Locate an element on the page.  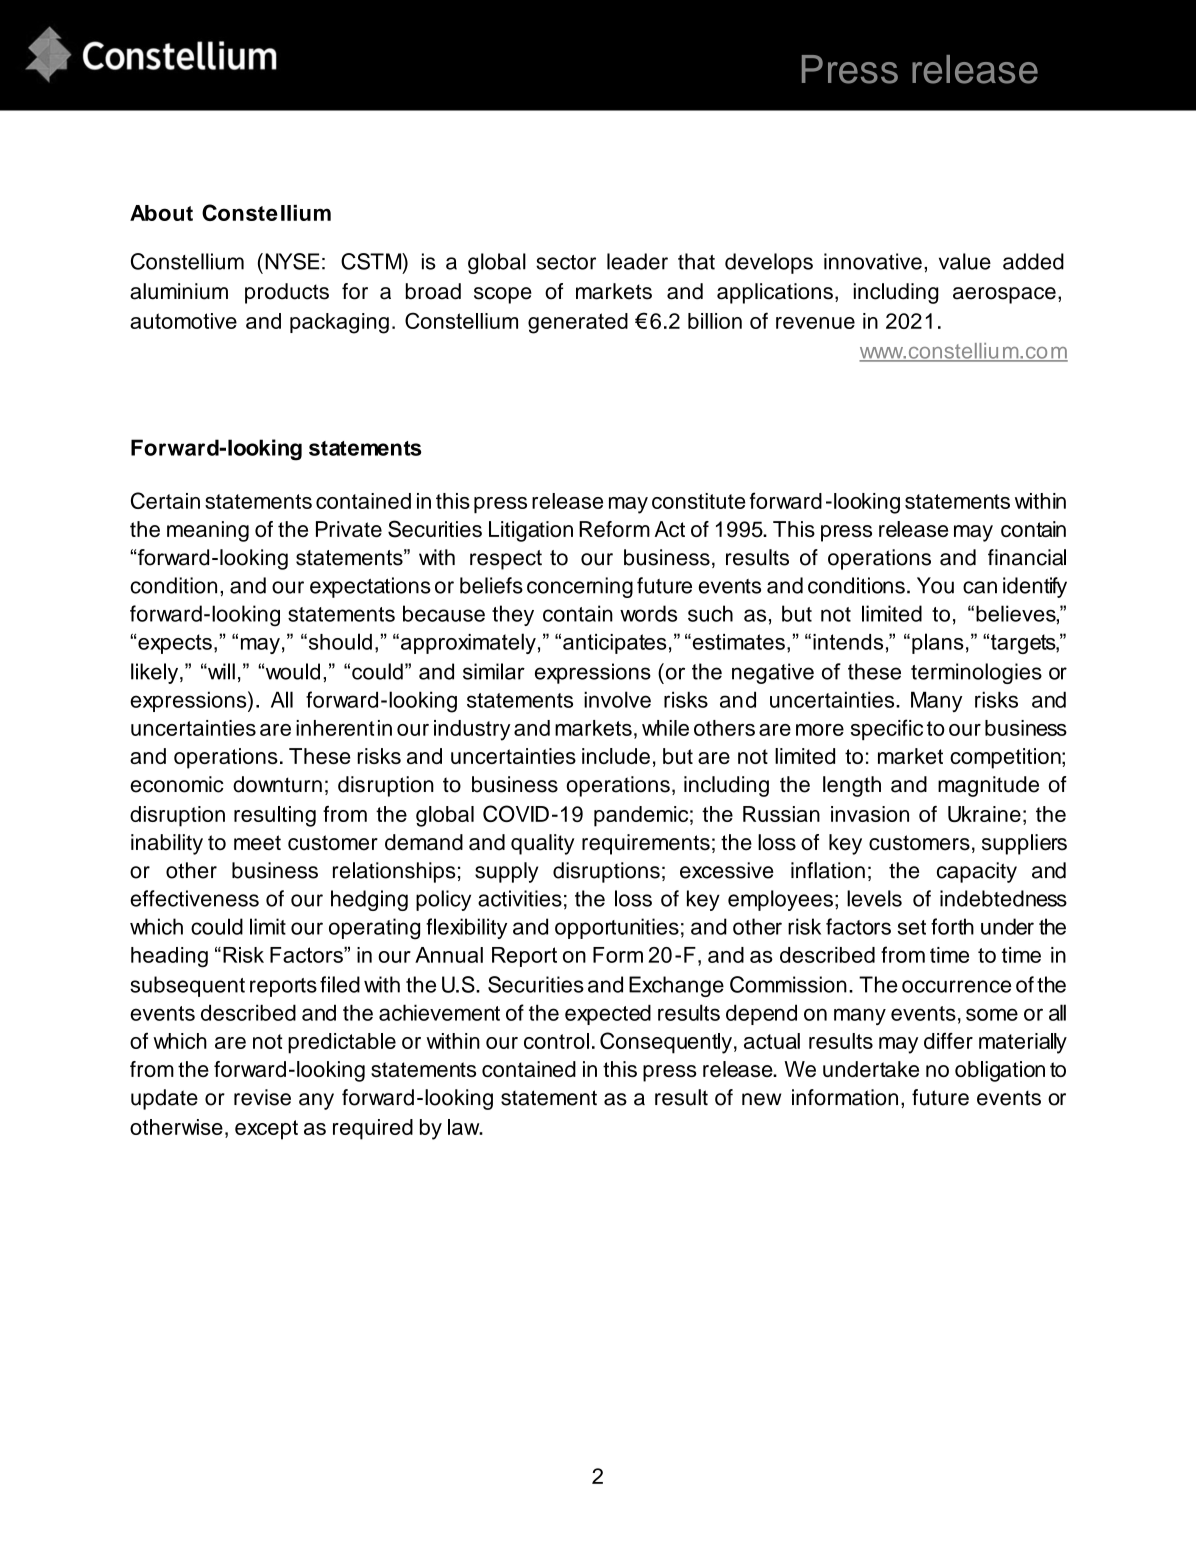
sector is located at coordinates (566, 262).
